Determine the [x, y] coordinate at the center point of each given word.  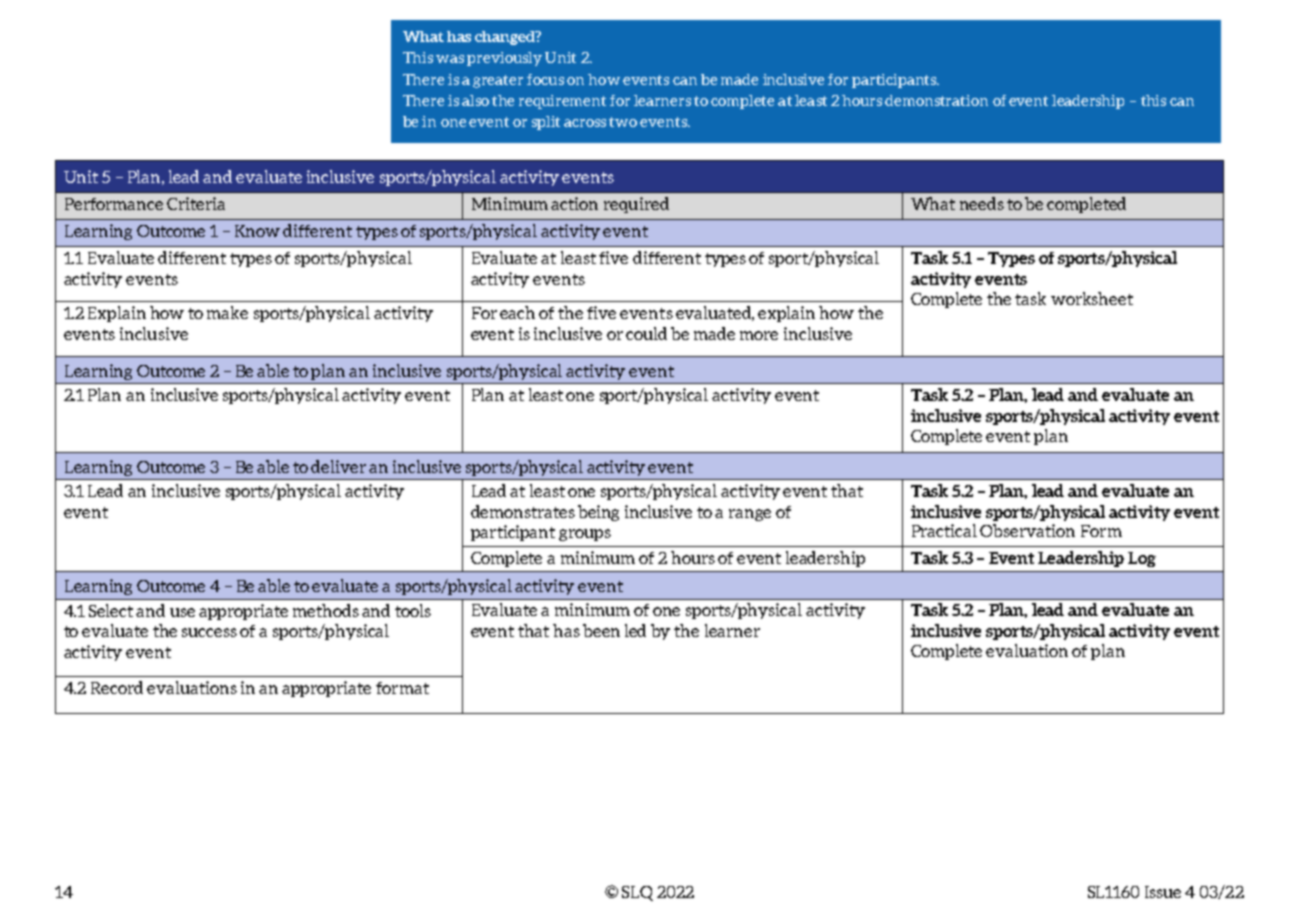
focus [545, 79]
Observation [1027, 530]
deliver [338, 466]
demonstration [936, 100]
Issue [1163, 892]
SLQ [637, 893]
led [635, 630]
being [598, 513]
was [450, 59]
